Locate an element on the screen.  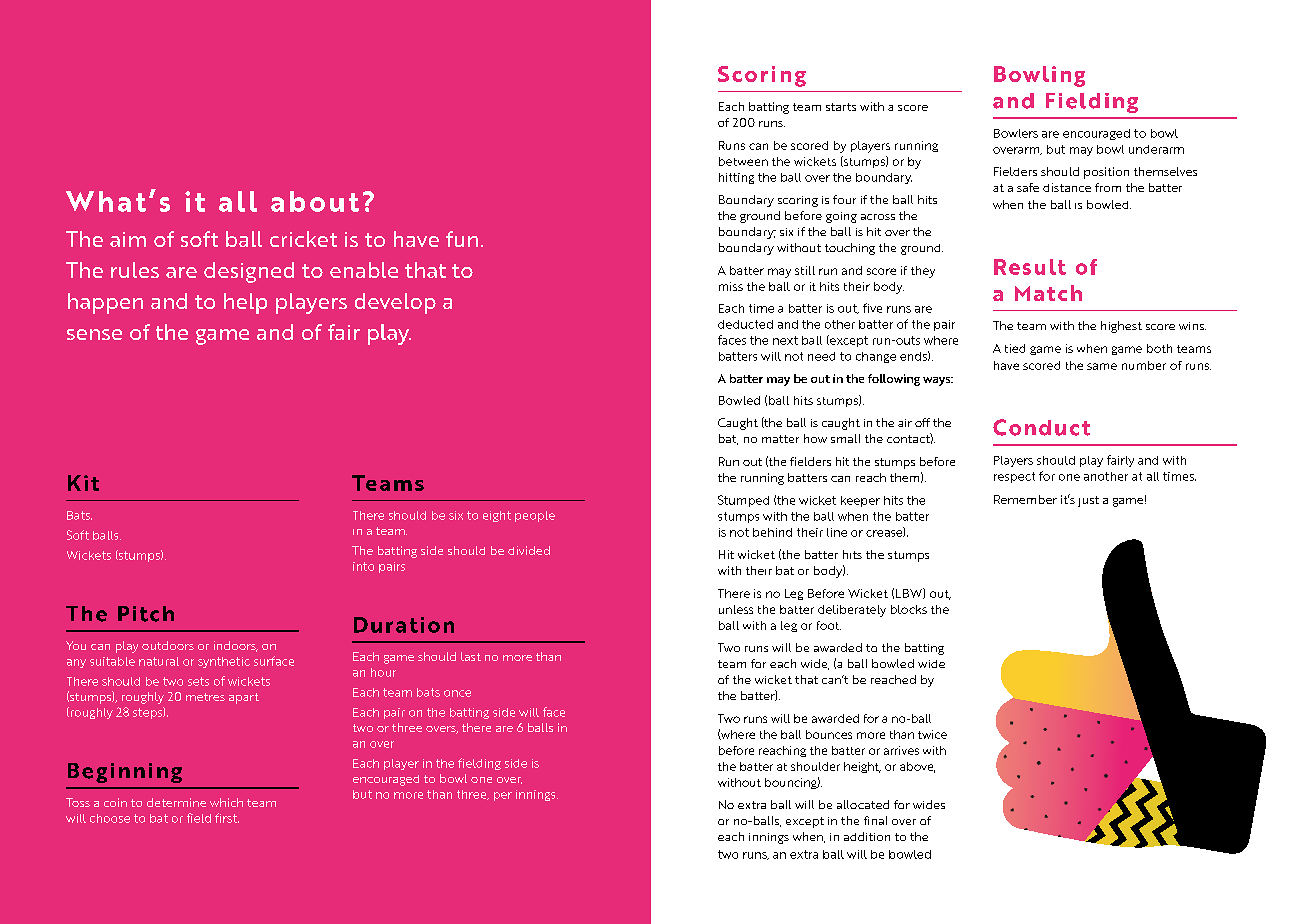
respect is located at coordinates (1014, 477).
